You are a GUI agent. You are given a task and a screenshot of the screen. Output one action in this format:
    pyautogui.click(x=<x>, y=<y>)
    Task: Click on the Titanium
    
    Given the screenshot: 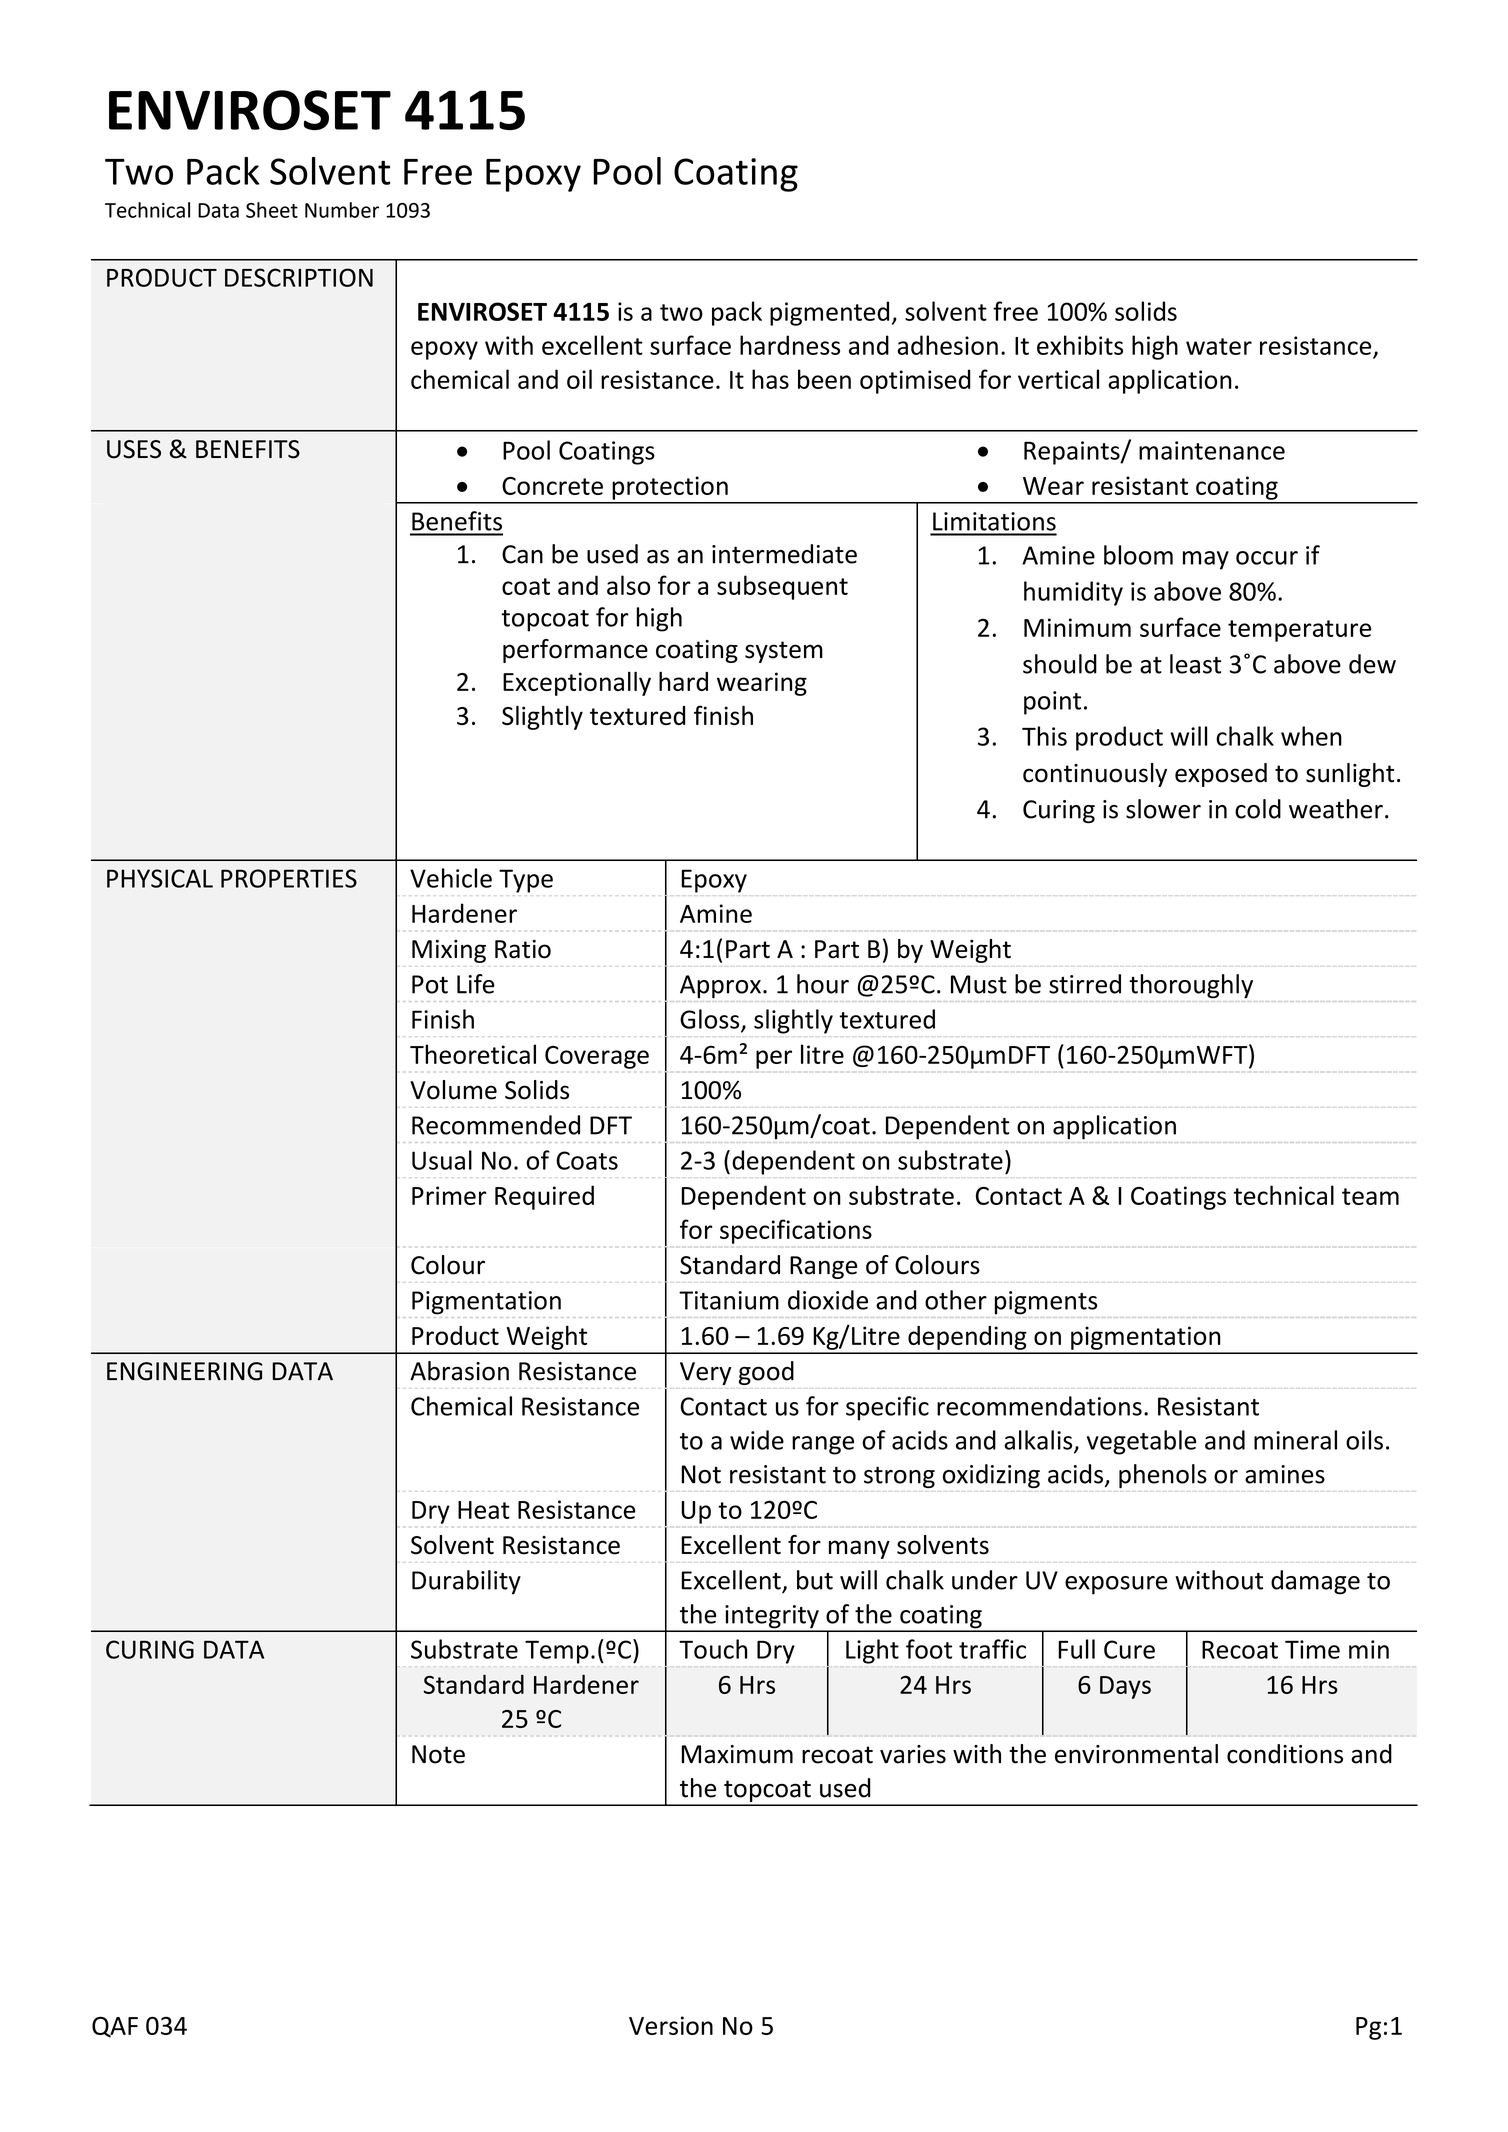 What is the action you would take?
    pyautogui.click(x=729, y=1300)
